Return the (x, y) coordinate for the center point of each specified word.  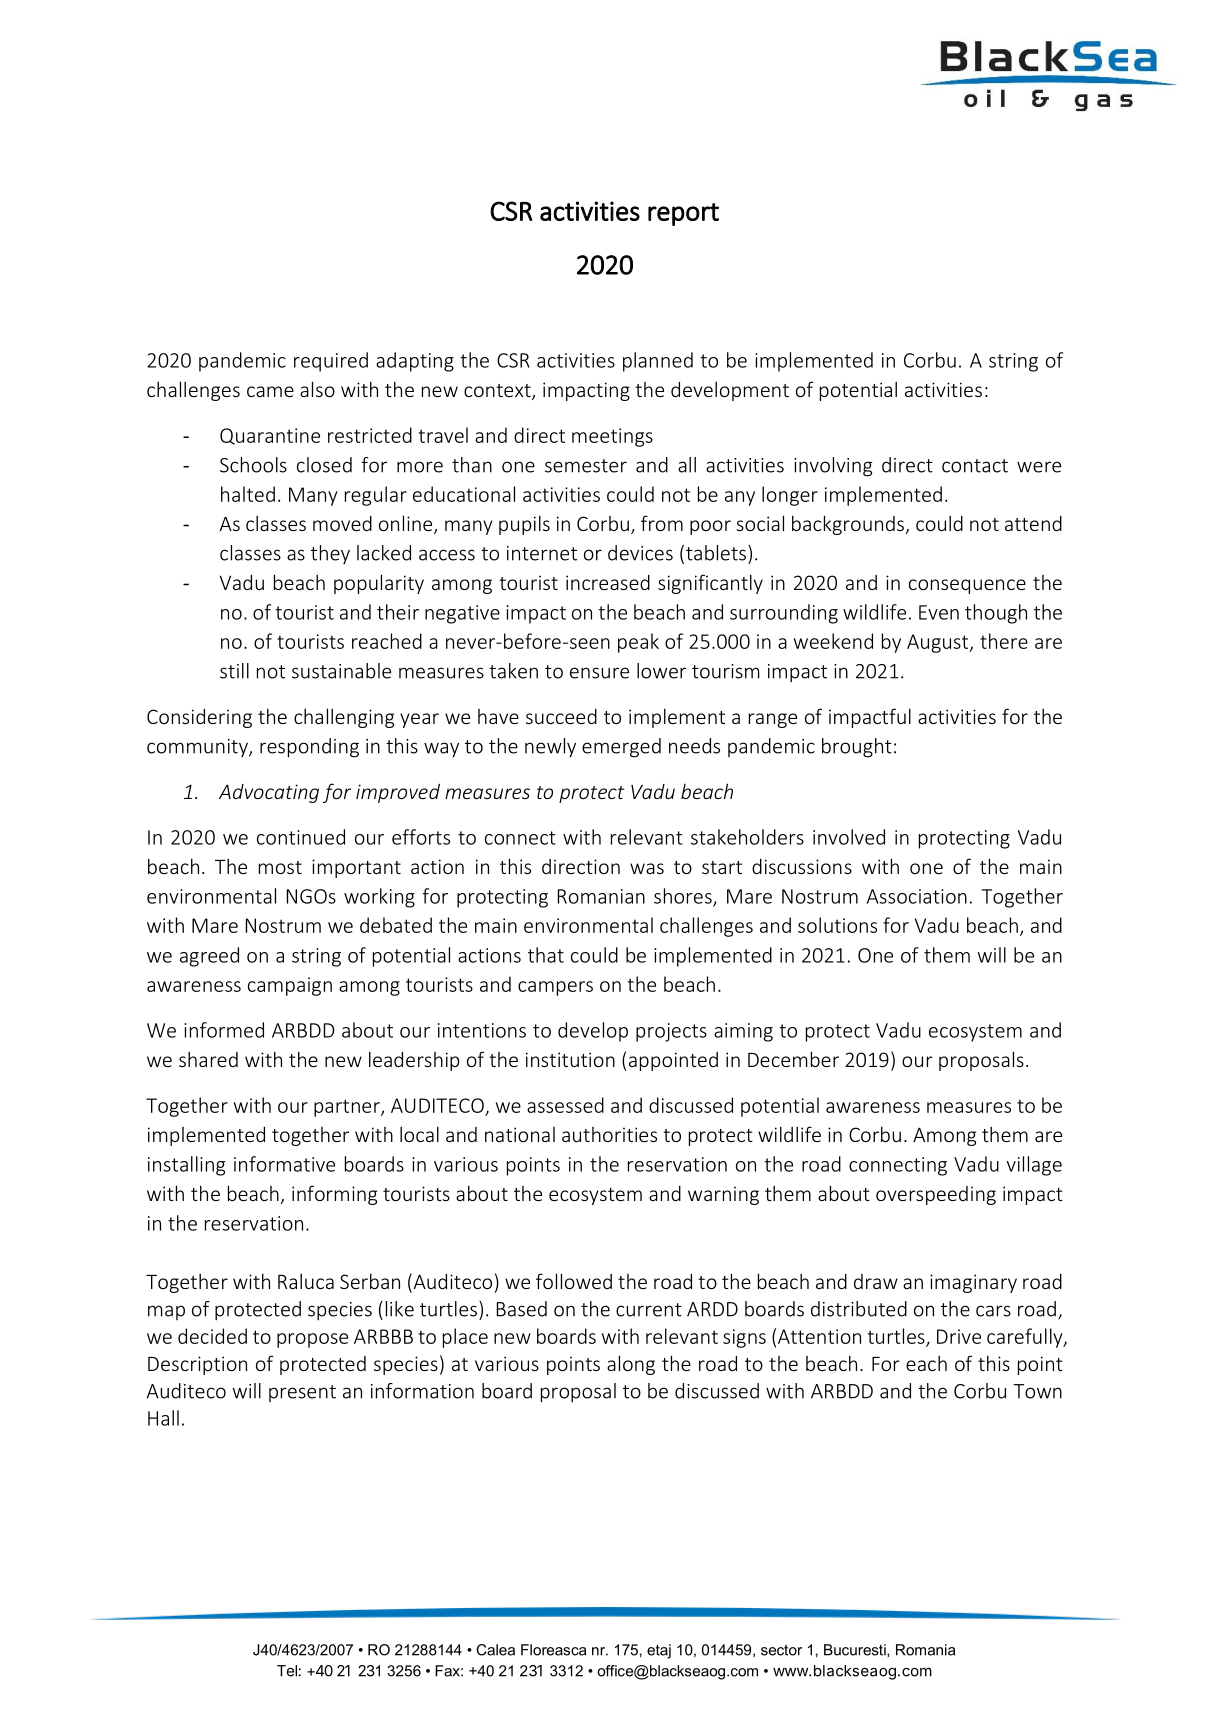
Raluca (306, 1281)
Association (917, 896)
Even (939, 612)
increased (608, 582)
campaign (290, 986)
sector (781, 1650)
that (546, 955)
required (331, 362)
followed (574, 1281)
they (330, 554)
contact (975, 466)
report (683, 214)
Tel (287, 1671)
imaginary (973, 1283)
